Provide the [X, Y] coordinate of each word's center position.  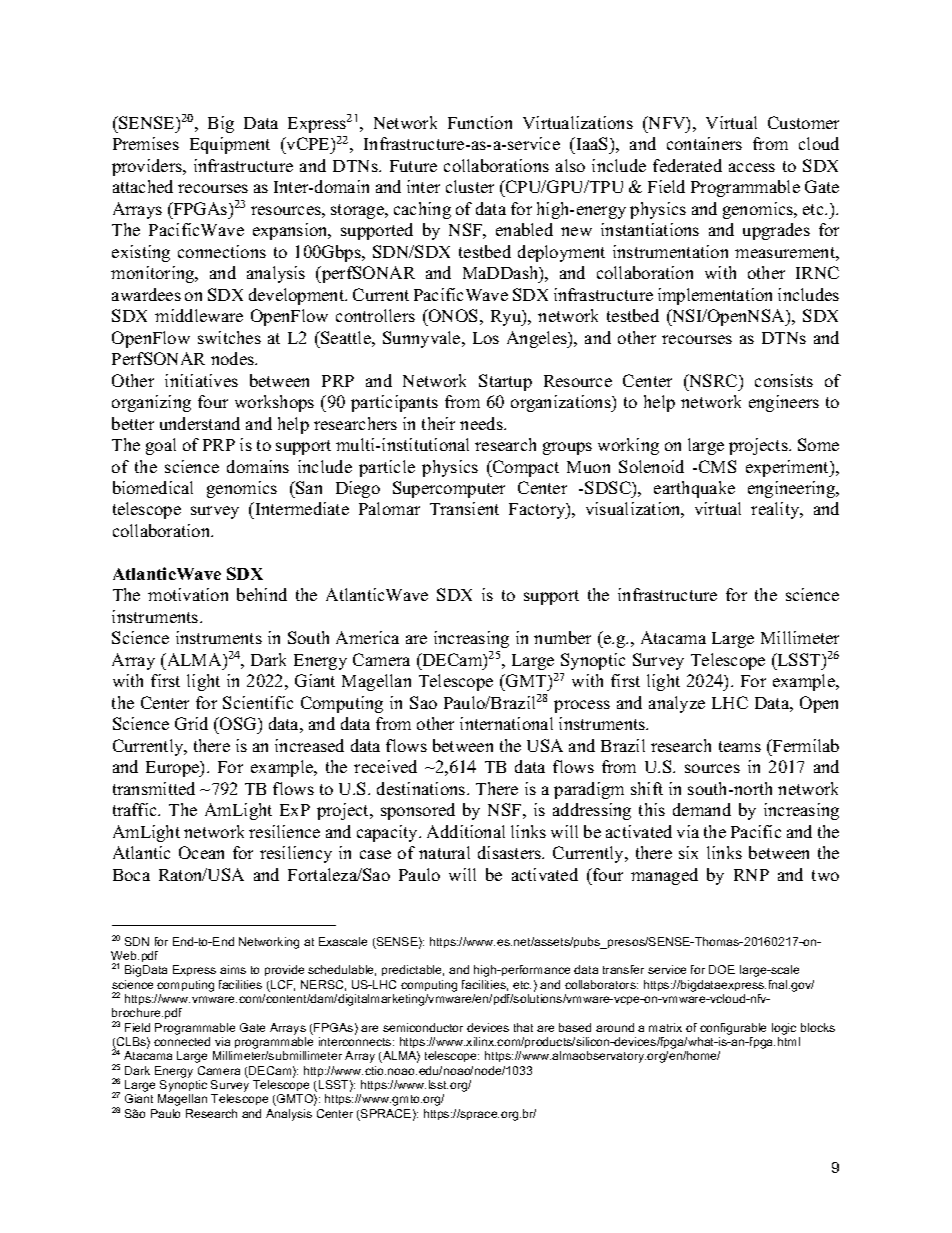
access [752, 167]
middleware [199, 315]
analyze [677, 704]
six [688, 852]
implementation [715, 296]
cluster [470, 186]
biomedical [153, 487]
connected [182, 1041]
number [562, 637]
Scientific [258, 702]
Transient [464, 508]
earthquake [694, 489]
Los [486, 338]
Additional [466, 831]
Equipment [230, 145]
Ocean [201, 852]
